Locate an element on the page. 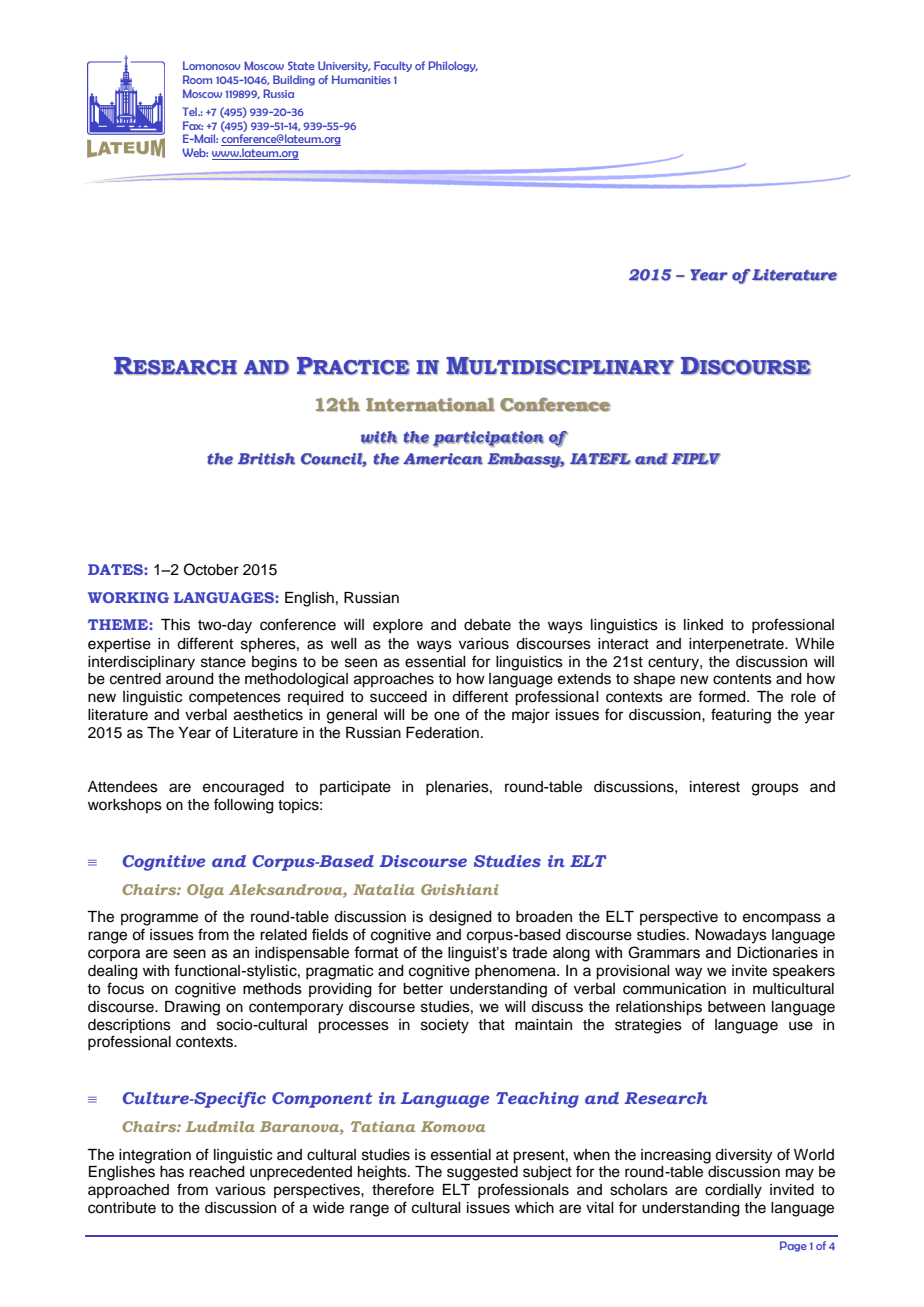 This page has height=1307, width=924. interest is located at coordinates (715, 787).
